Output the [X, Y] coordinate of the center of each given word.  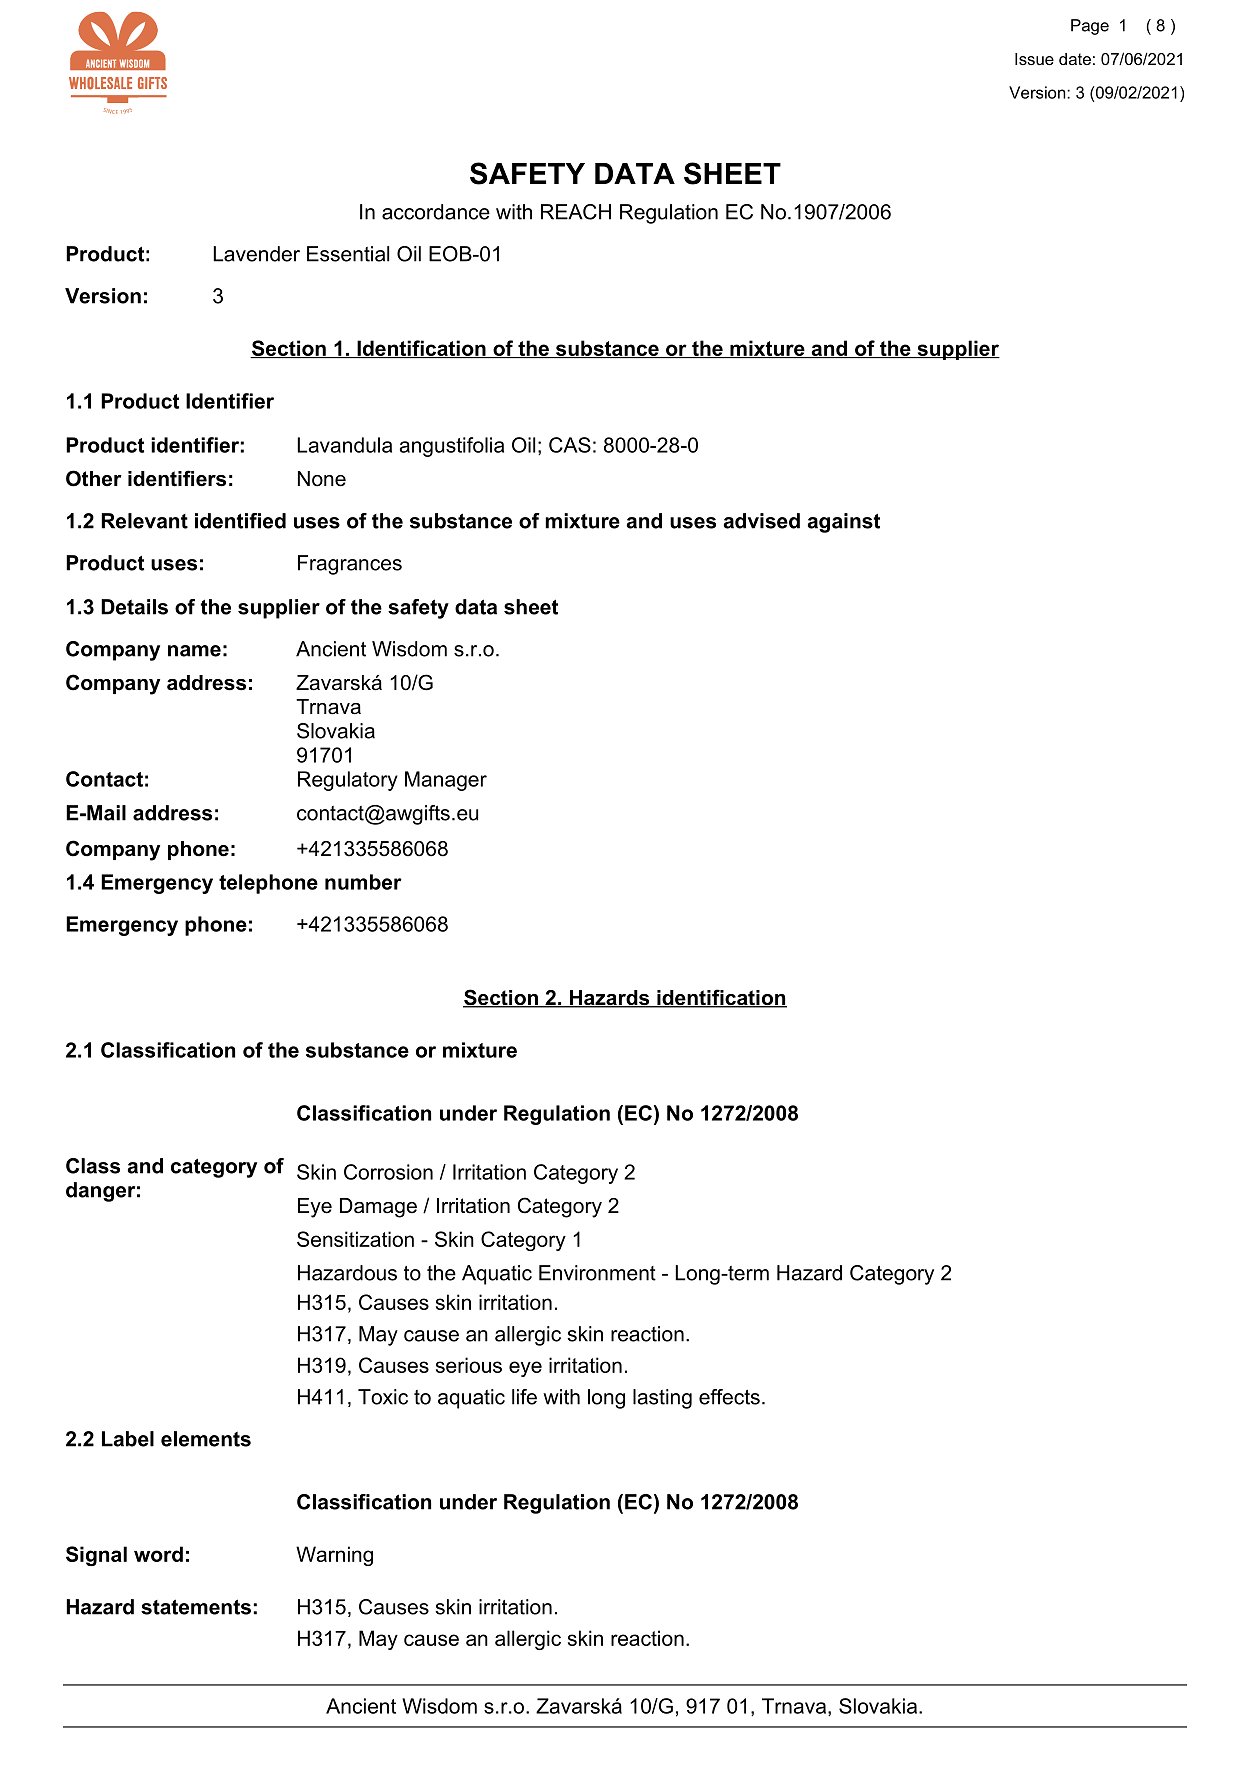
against [843, 523]
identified [240, 521]
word [158, 1554]
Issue [1034, 59]
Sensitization [355, 1239]
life [524, 1397]
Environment [597, 1273]
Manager [446, 781]
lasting [662, 1399]
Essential [348, 254]
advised [761, 521]
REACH [576, 212]
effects [729, 1397]
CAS [570, 445]
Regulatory [348, 781]
